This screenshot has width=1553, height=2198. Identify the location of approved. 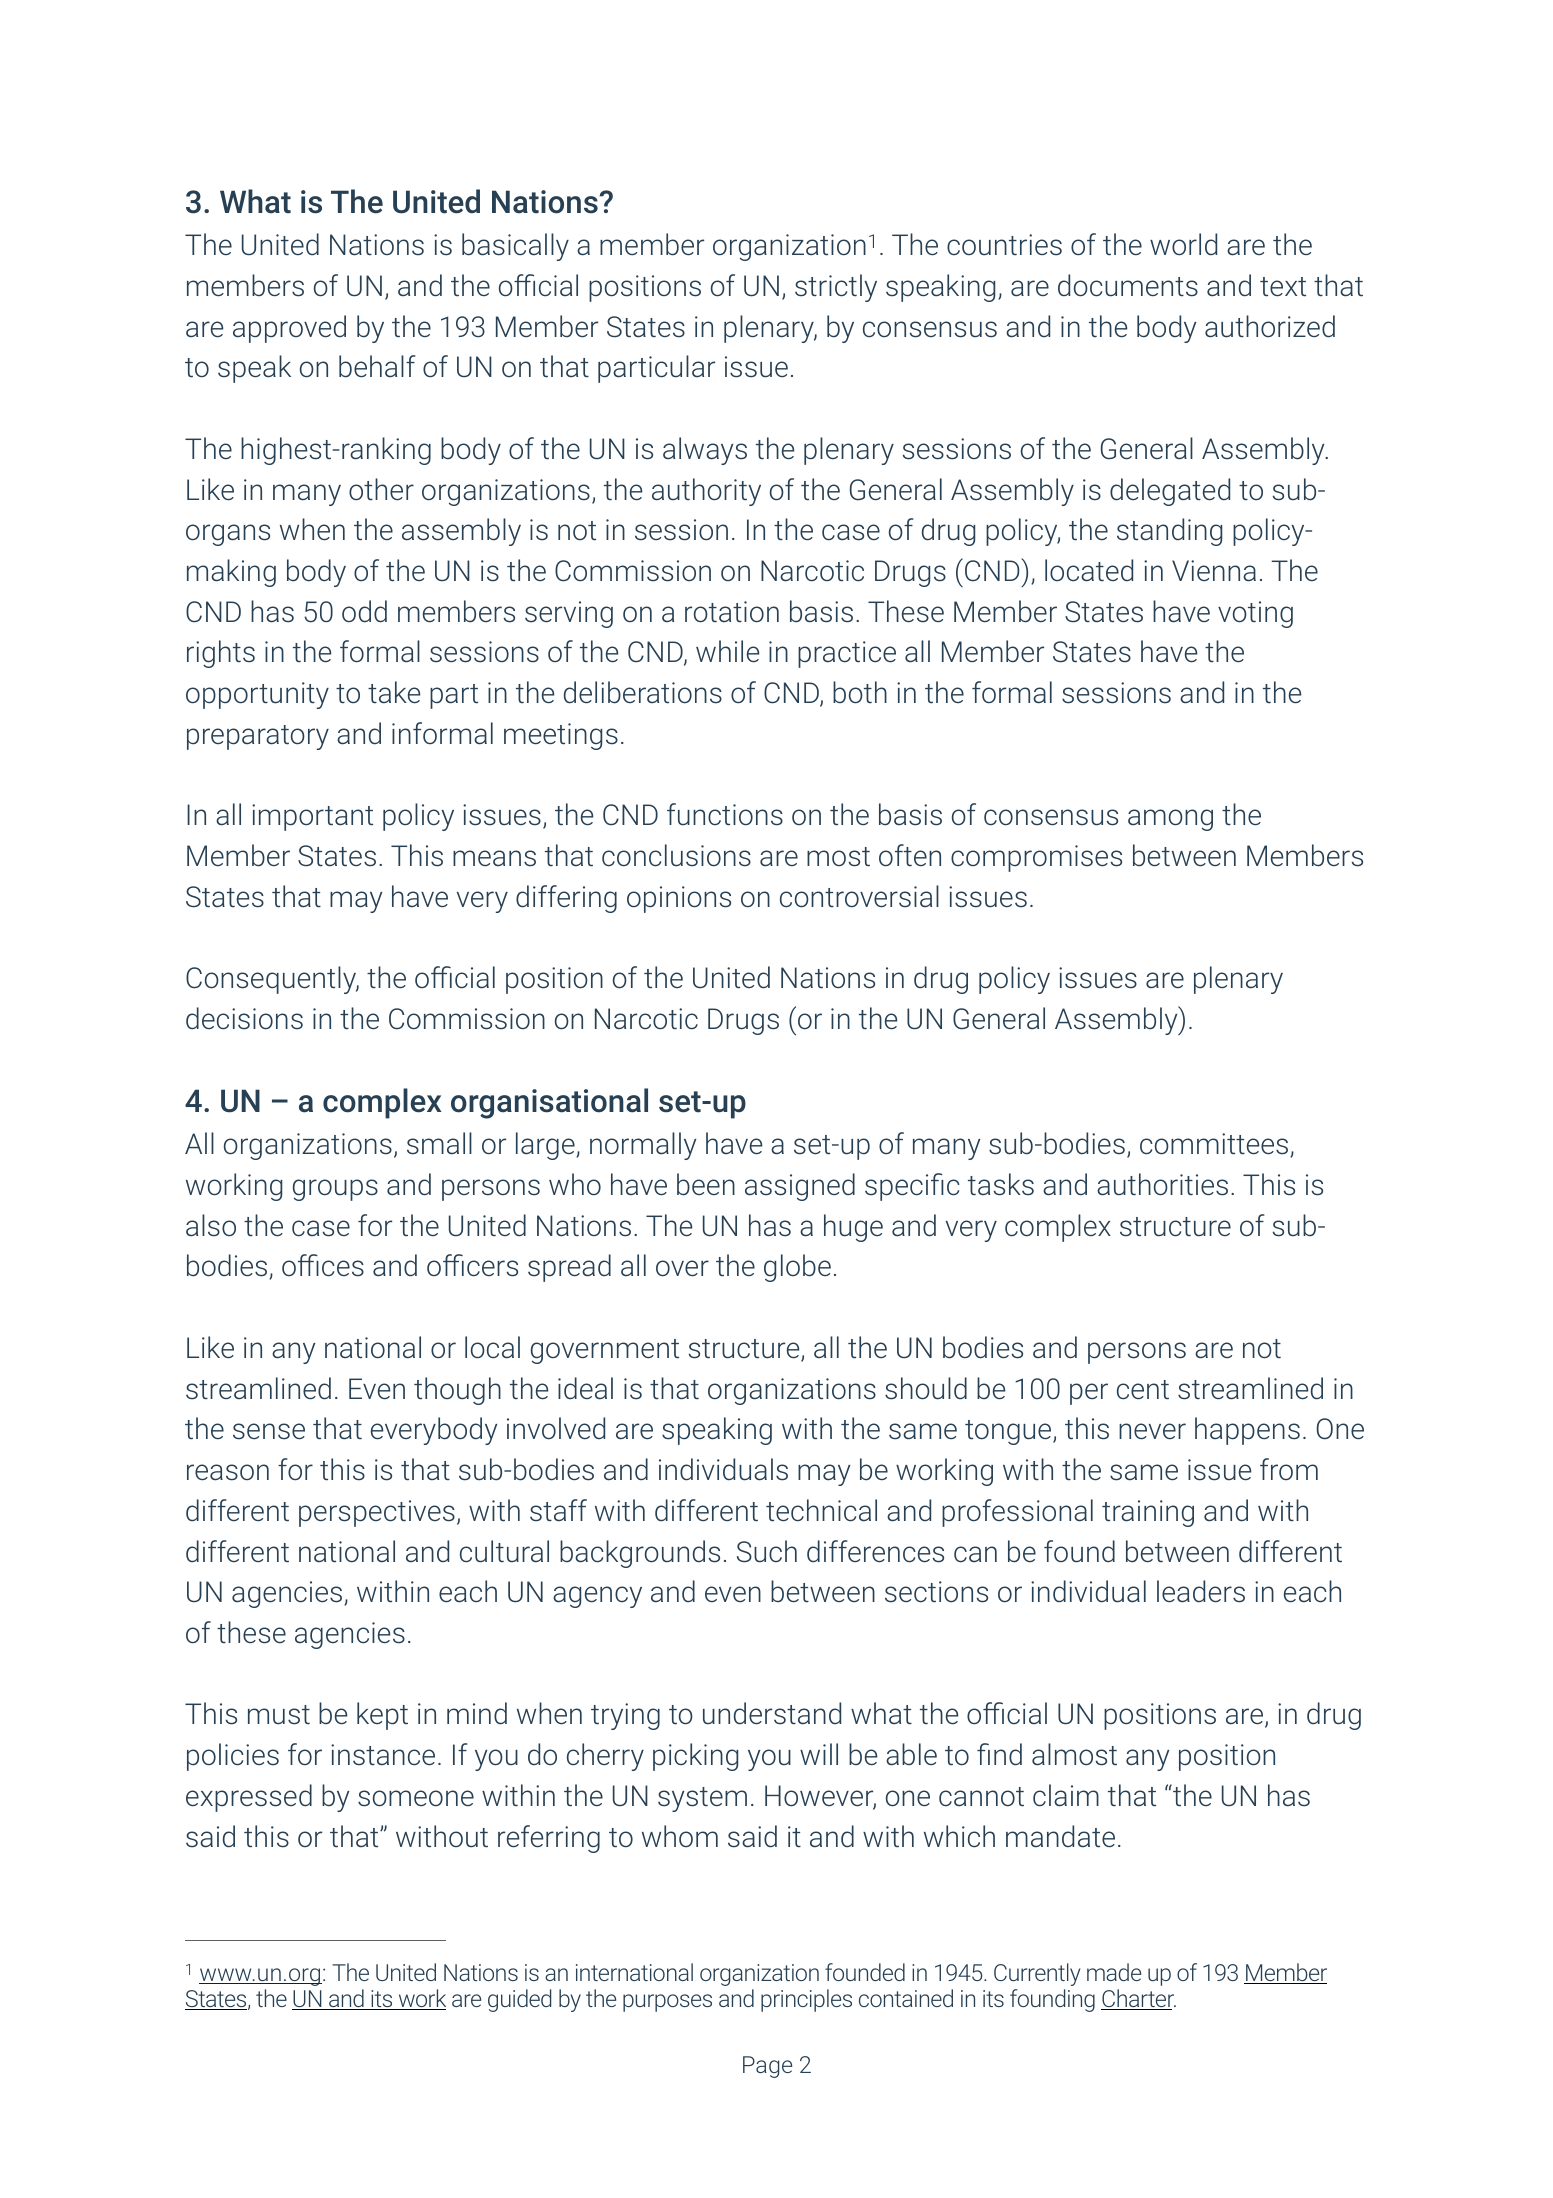
(289, 329).
